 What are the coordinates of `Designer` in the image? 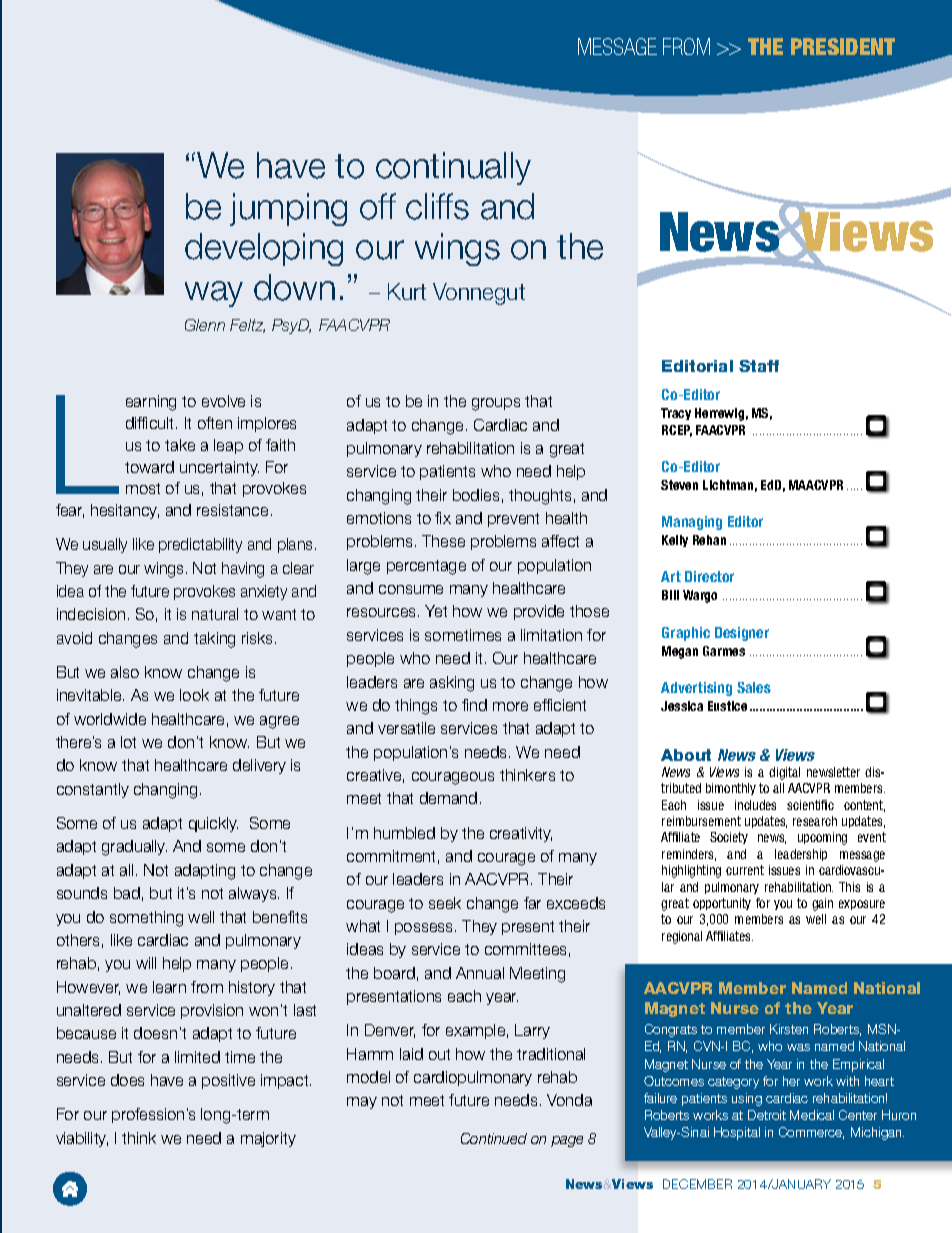 It's located at (742, 634).
